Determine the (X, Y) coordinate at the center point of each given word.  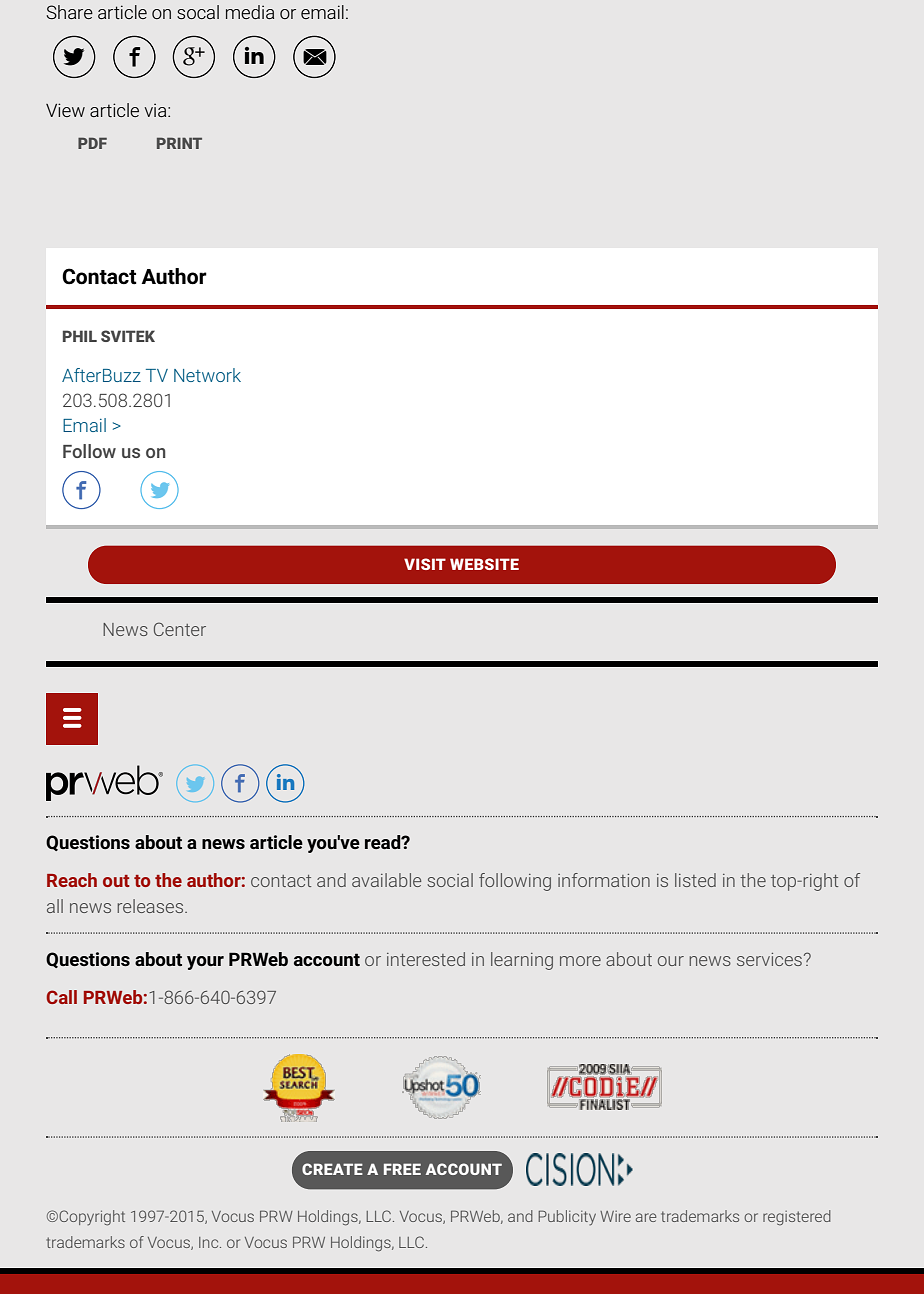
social (450, 880)
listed (695, 880)
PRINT (179, 143)
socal (198, 12)
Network (207, 375)
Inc (210, 1242)
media (250, 12)
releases (151, 906)
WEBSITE (484, 564)
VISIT (425, 564)
